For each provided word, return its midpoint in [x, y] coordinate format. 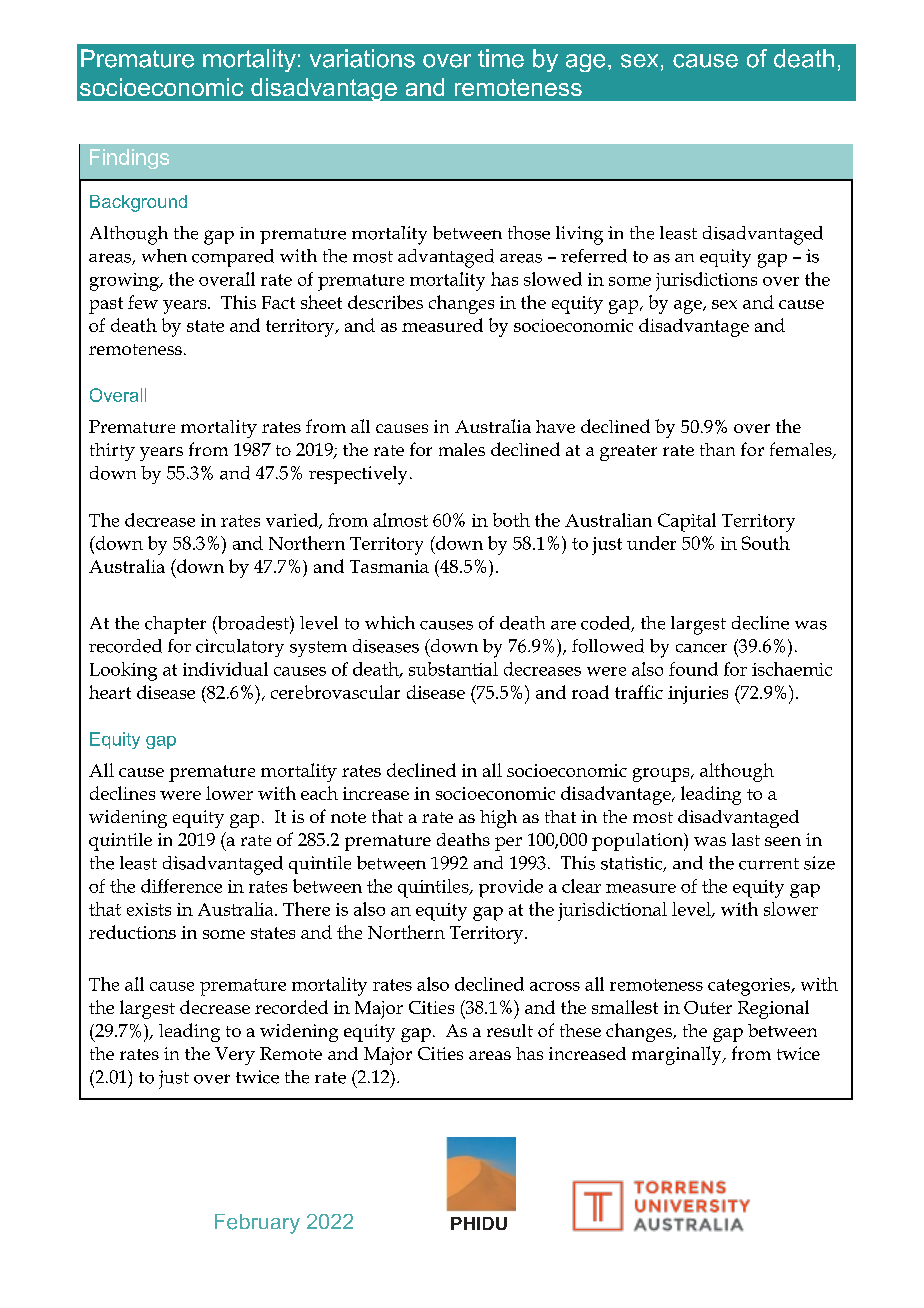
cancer [701, 648]
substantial [453, 669]
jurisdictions [706, 281]
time [501, 58]
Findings [129, 159]
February [257, 1224]
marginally [678, 1055]
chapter [175, 625]
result [510, 1030]
